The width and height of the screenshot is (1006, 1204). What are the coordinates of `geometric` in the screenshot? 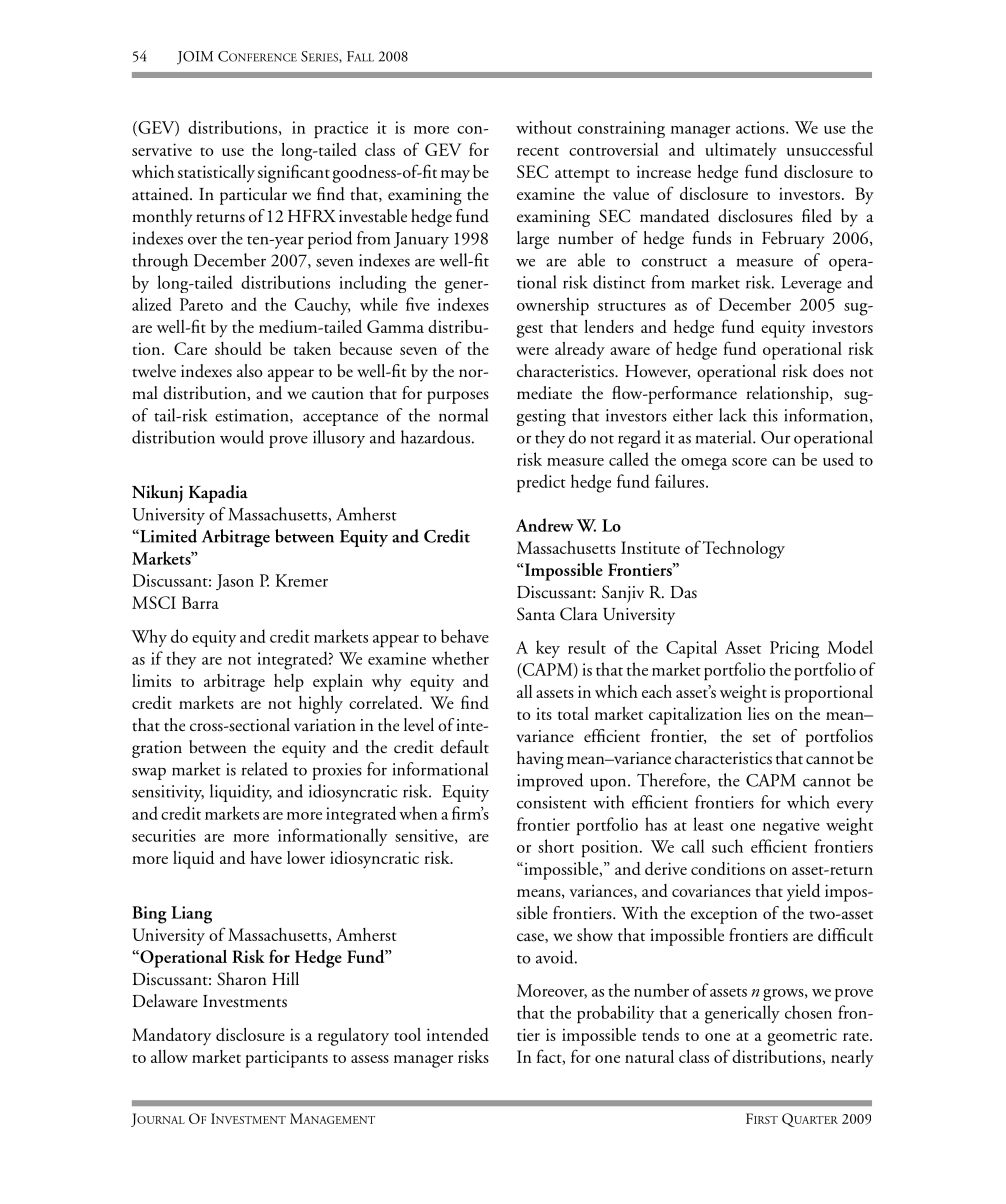 It's located at (802, 1037).
